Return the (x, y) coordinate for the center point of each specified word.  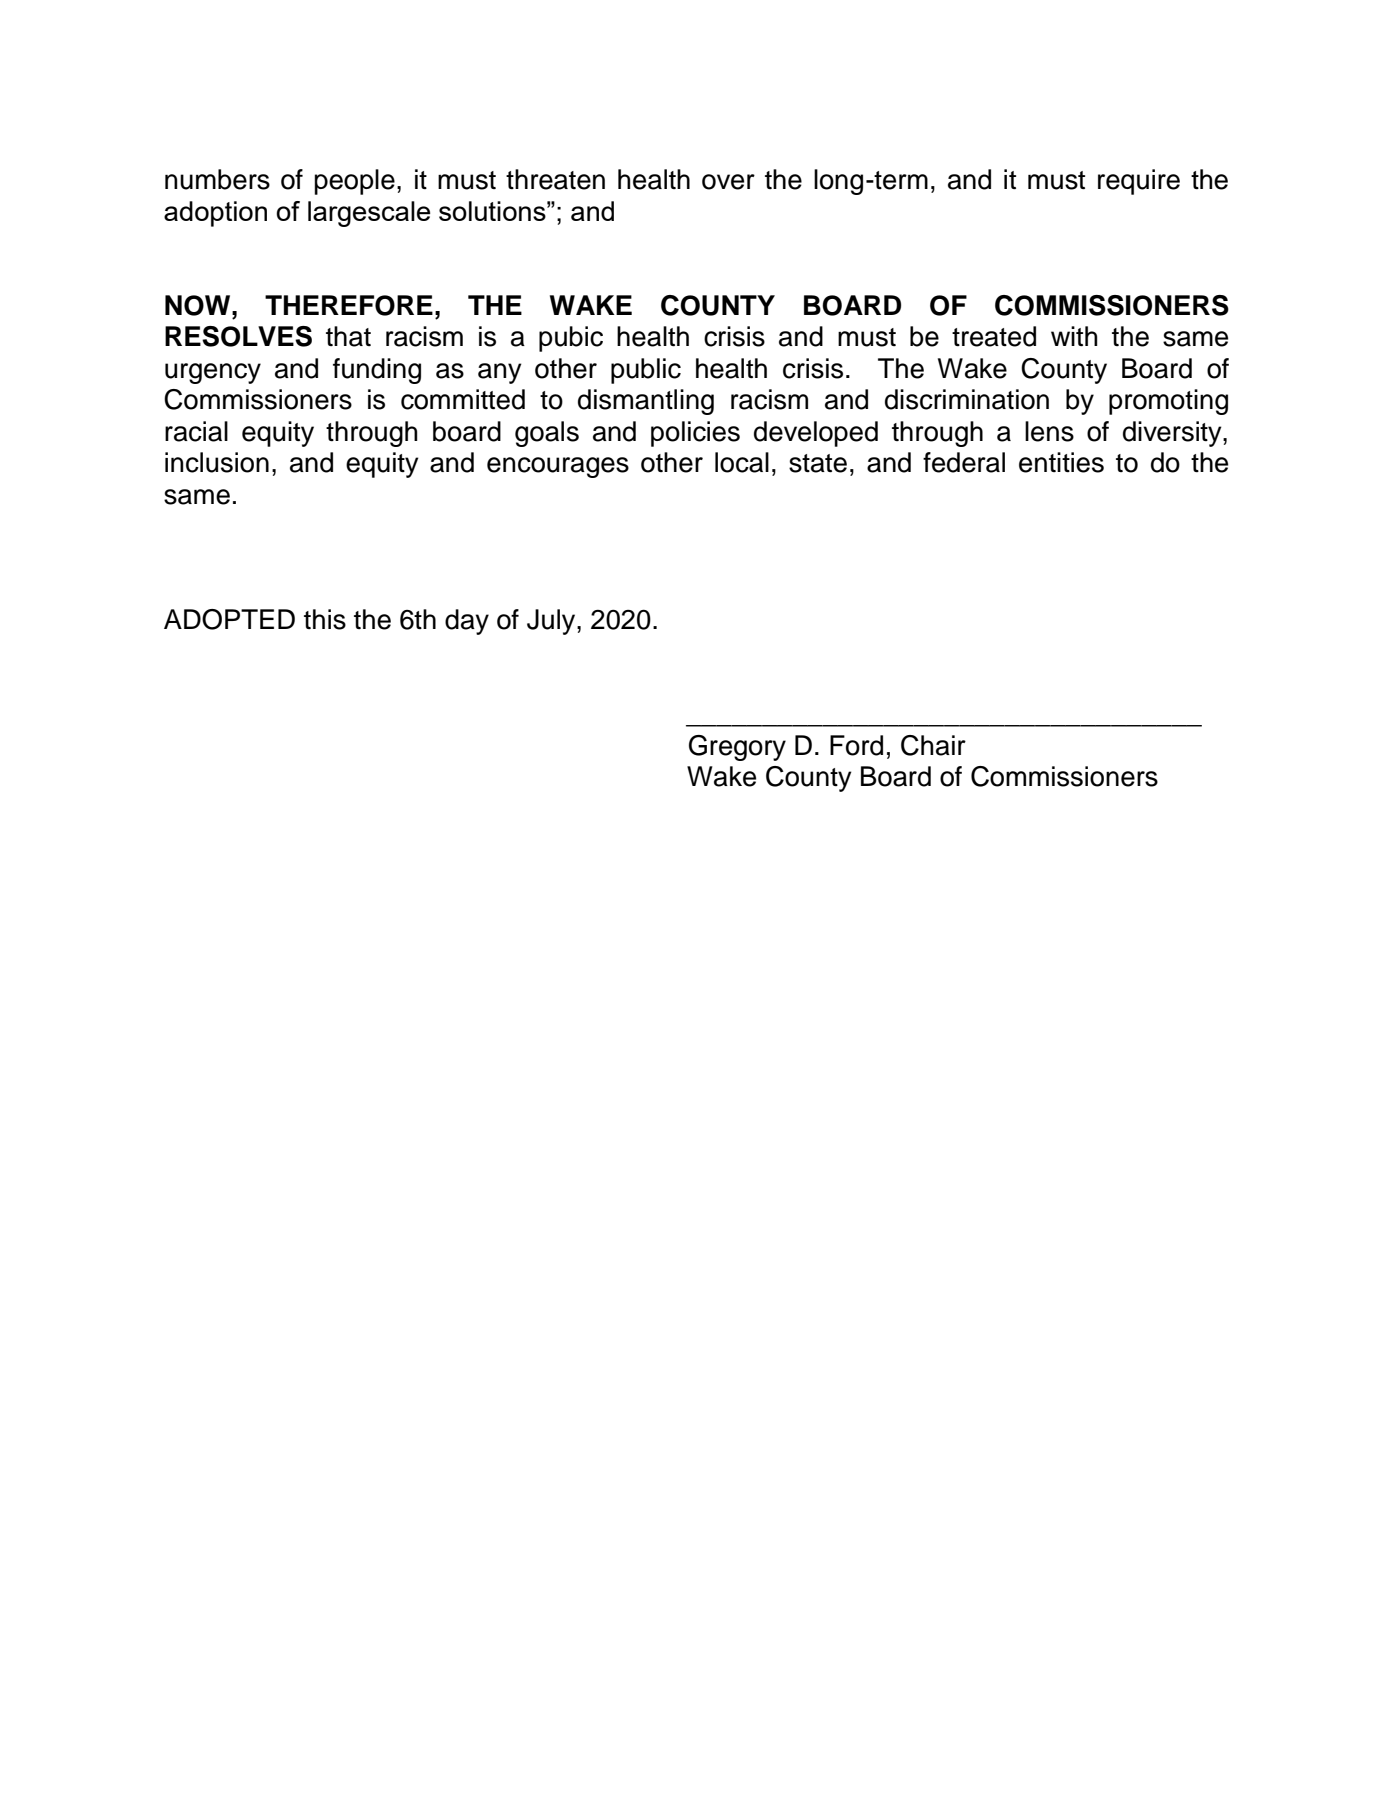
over (728, 182)
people (354, 182)
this (325, 619)
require (1139, 182)
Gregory (737, 748)
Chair (933, 745)
